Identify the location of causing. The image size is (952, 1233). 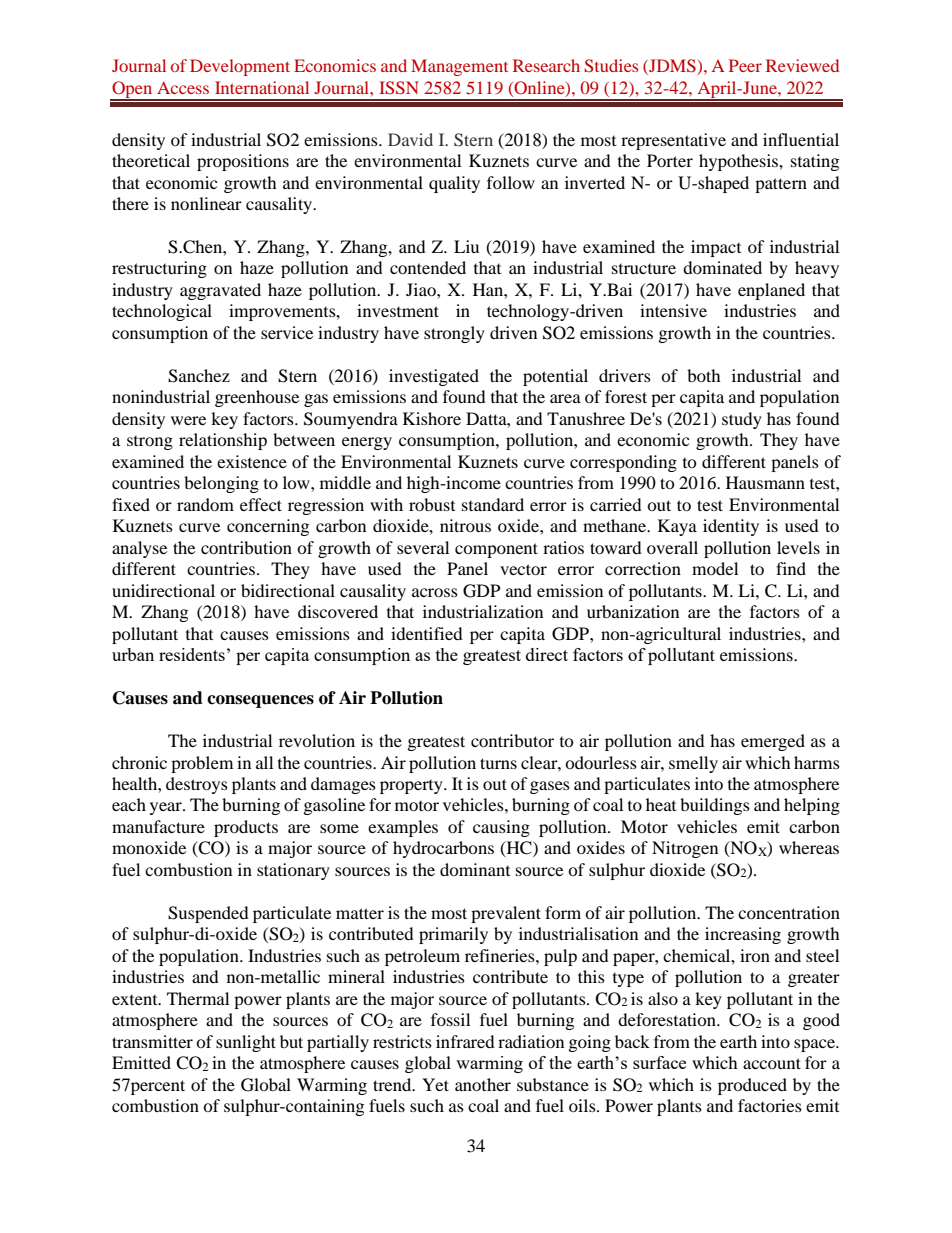
(501, 828).
